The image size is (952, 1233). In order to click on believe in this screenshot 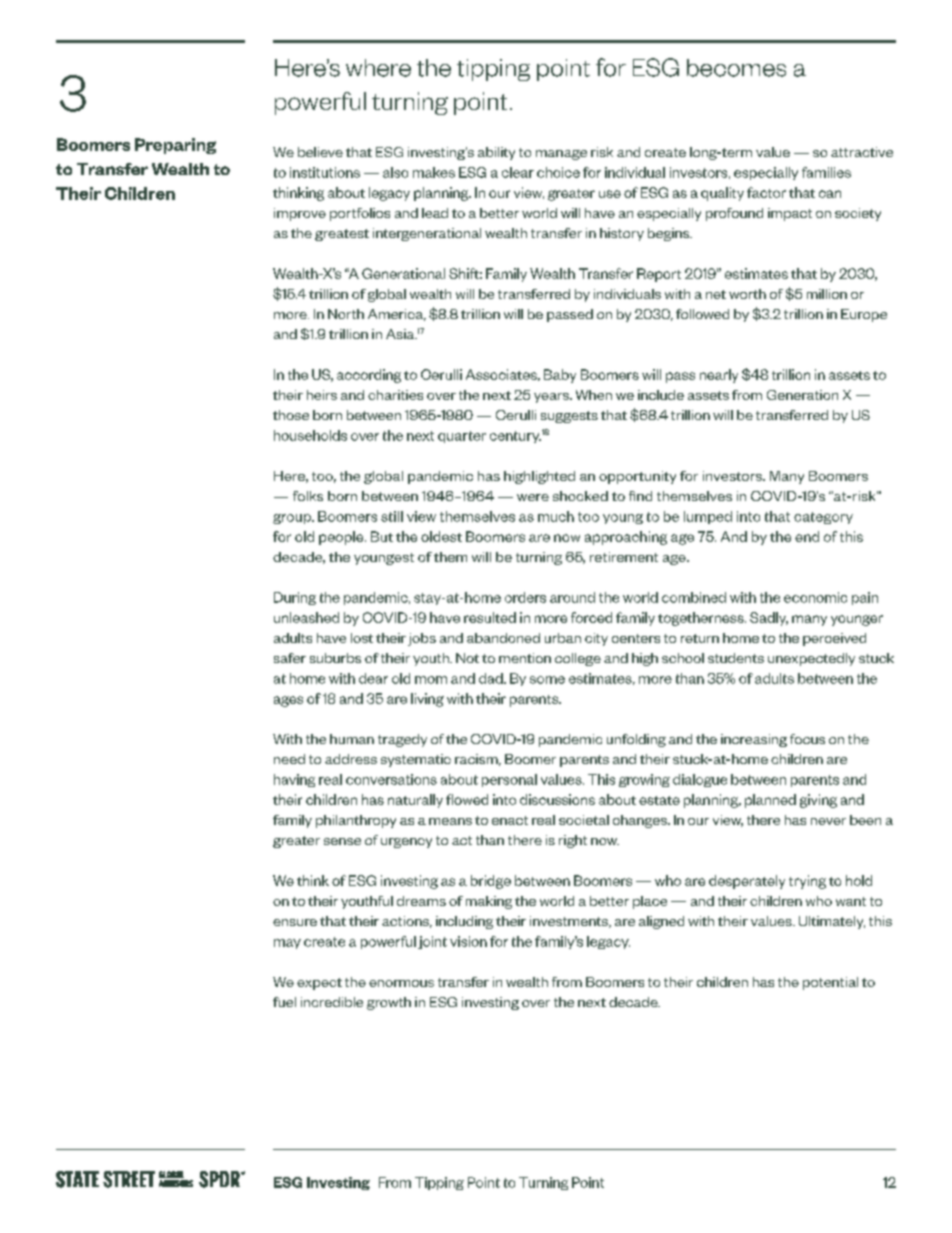, I will do `click(320, 152)`.
